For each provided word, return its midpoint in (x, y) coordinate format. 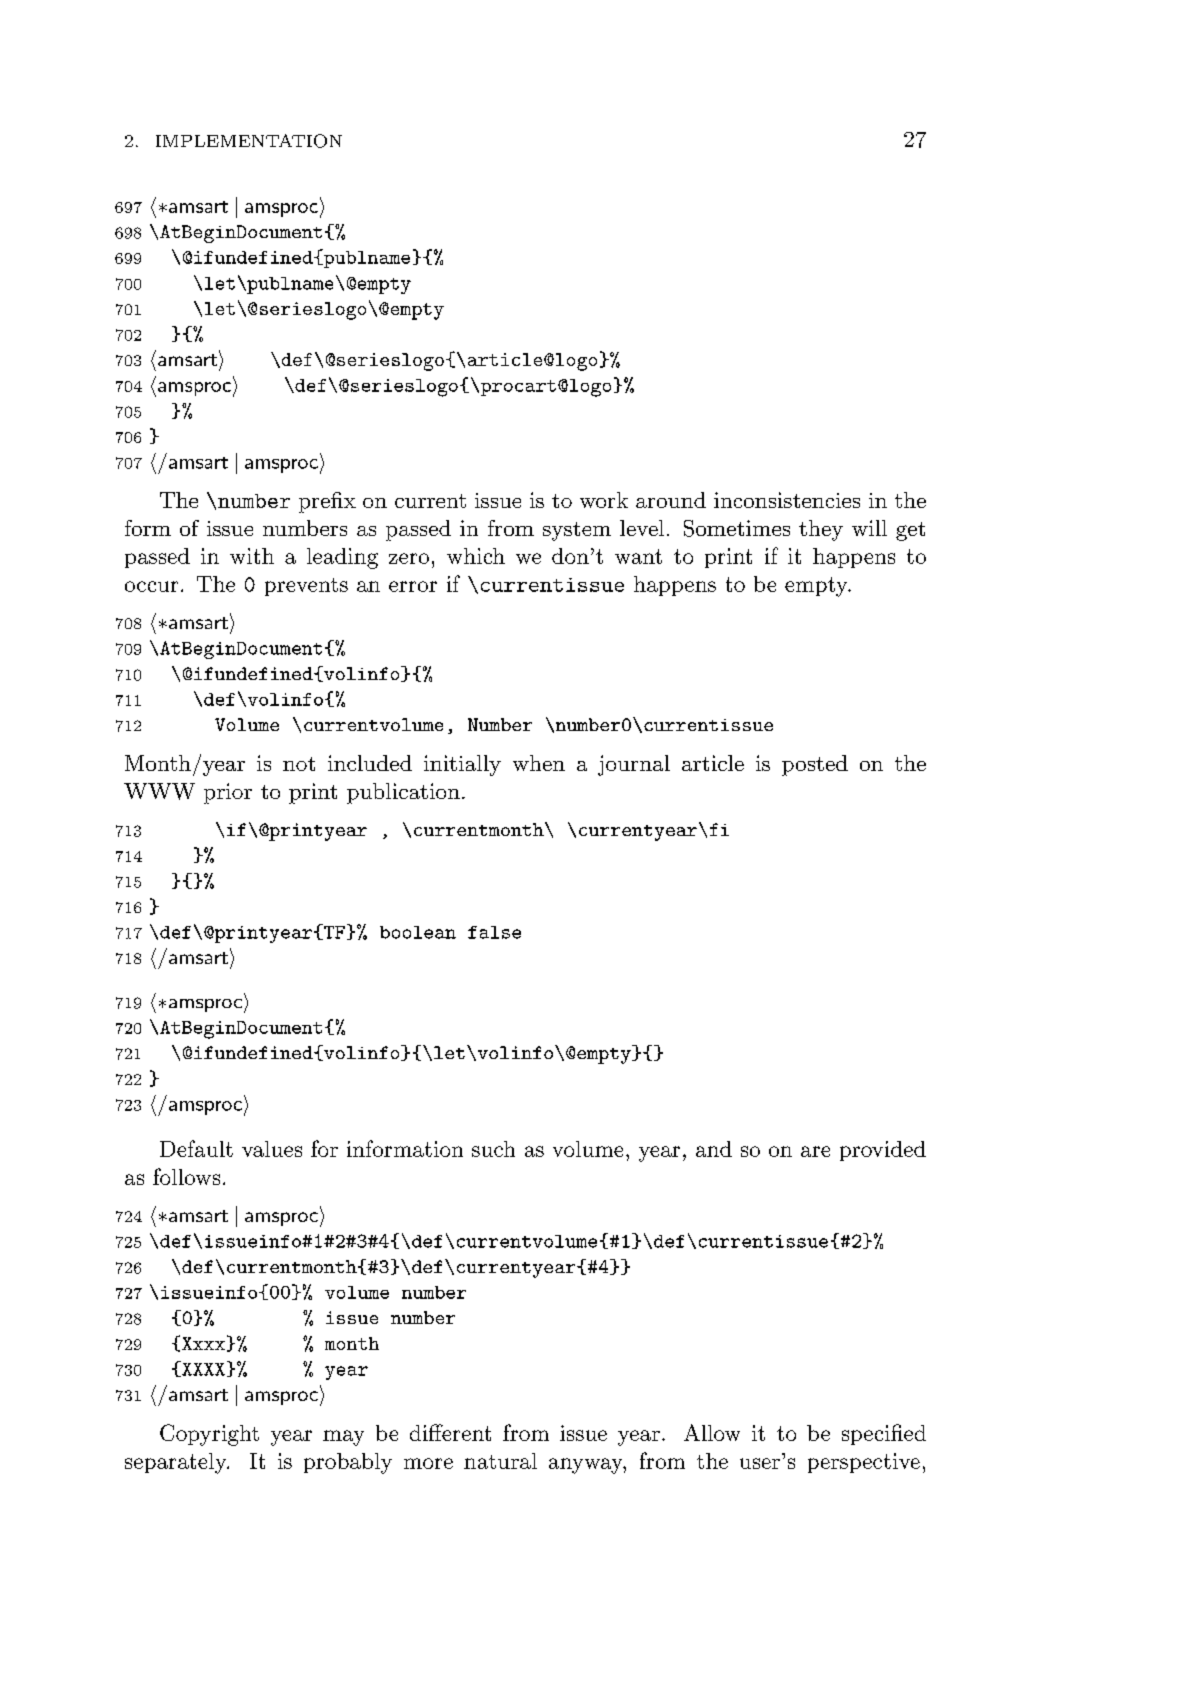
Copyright (209, 1435)
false (494, 932)
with (252, 556)
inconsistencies (787, 500)
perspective (864, 1463)
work (604, 500)
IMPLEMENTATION (249, 141)
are (815, 1151)
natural (500, 1461)
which (476, 556)
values (272, 1149)
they (821, 530)
